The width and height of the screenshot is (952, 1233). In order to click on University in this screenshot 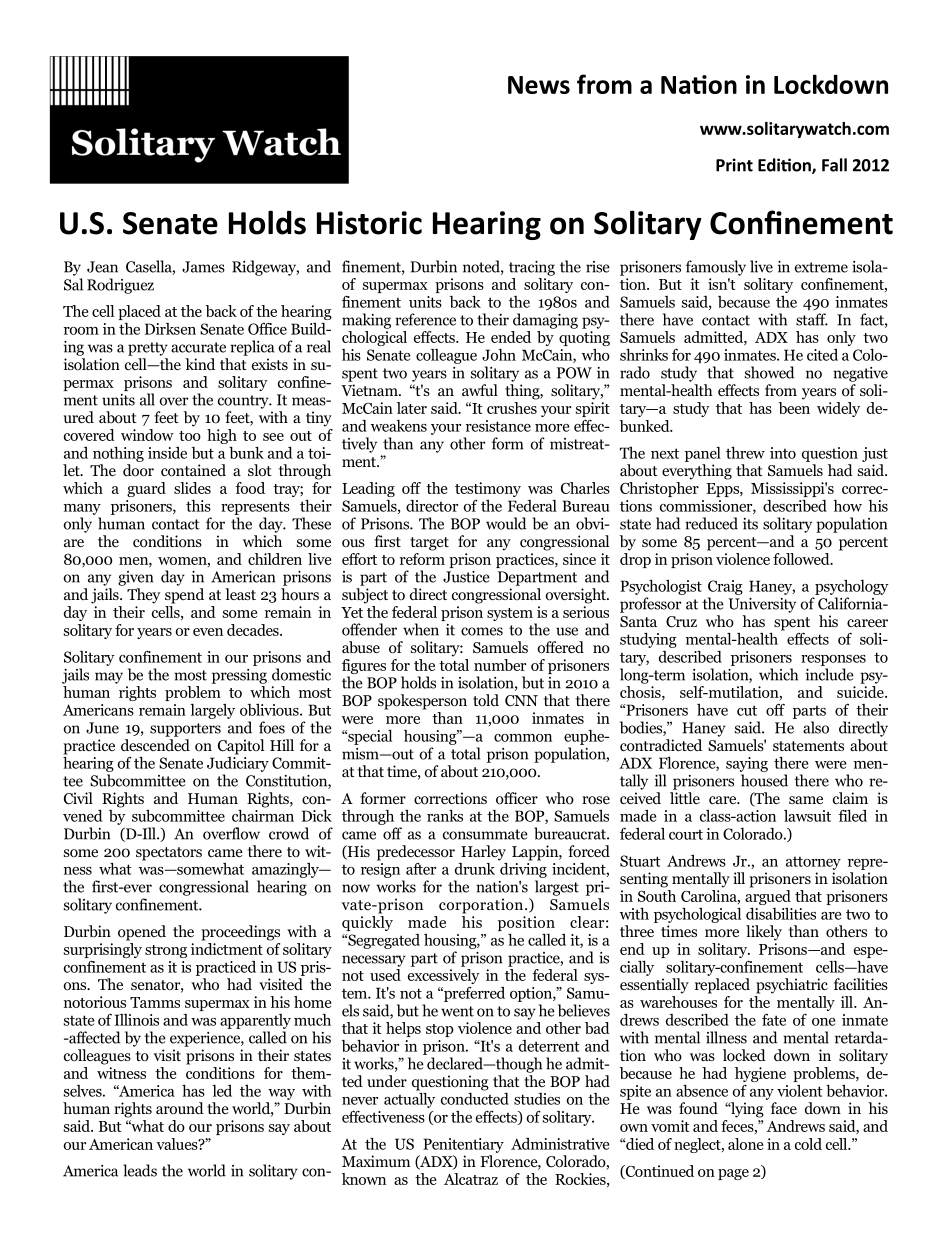, I will do `click(762, 605)`.
